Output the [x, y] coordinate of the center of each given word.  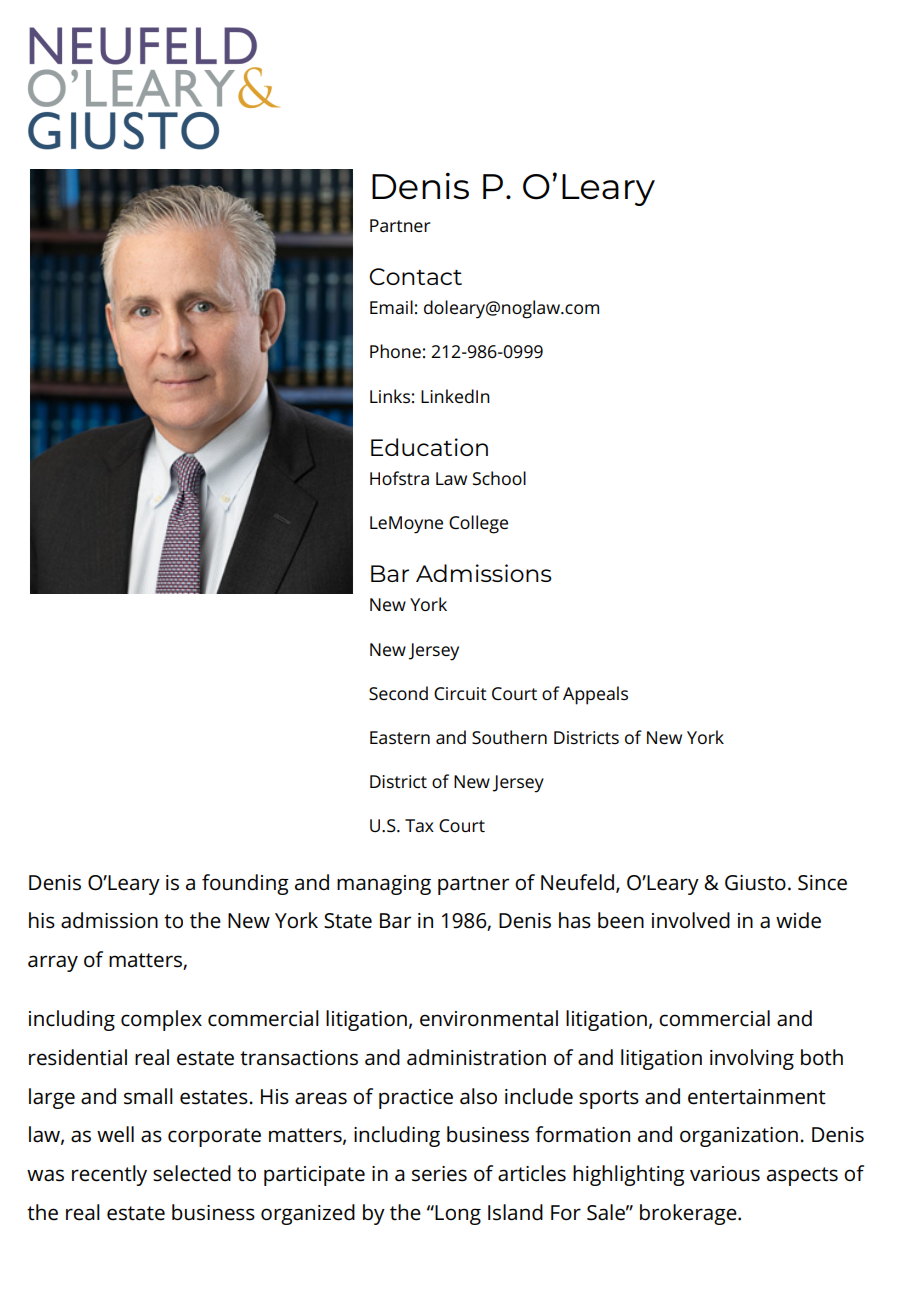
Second [398, 693]
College [478, 524]
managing [384, 885]
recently [109, 1175]
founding [245, 884]
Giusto [755, 883]
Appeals [595, 695]
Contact [415, 276]
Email [391, 307]
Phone [395, 351]
